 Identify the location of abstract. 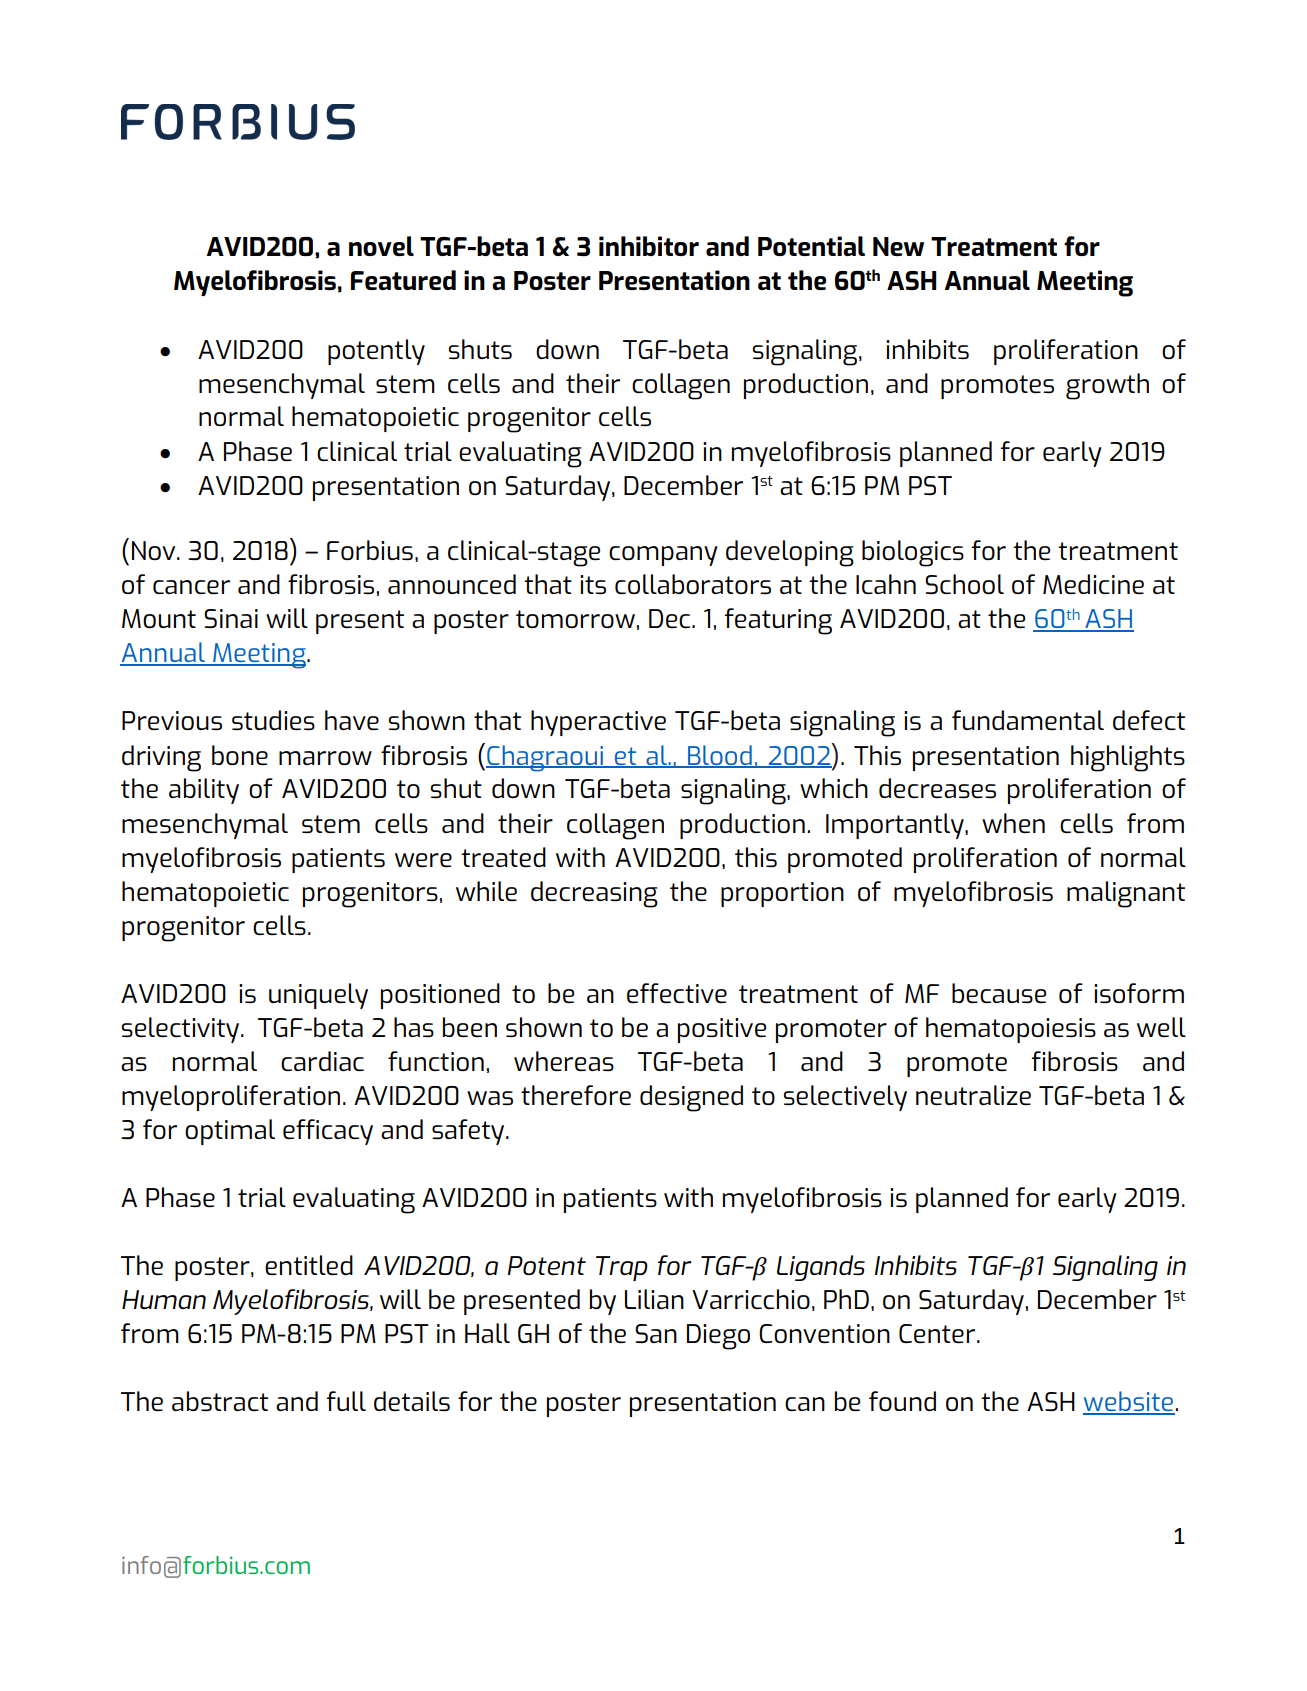
(220, 1401).
